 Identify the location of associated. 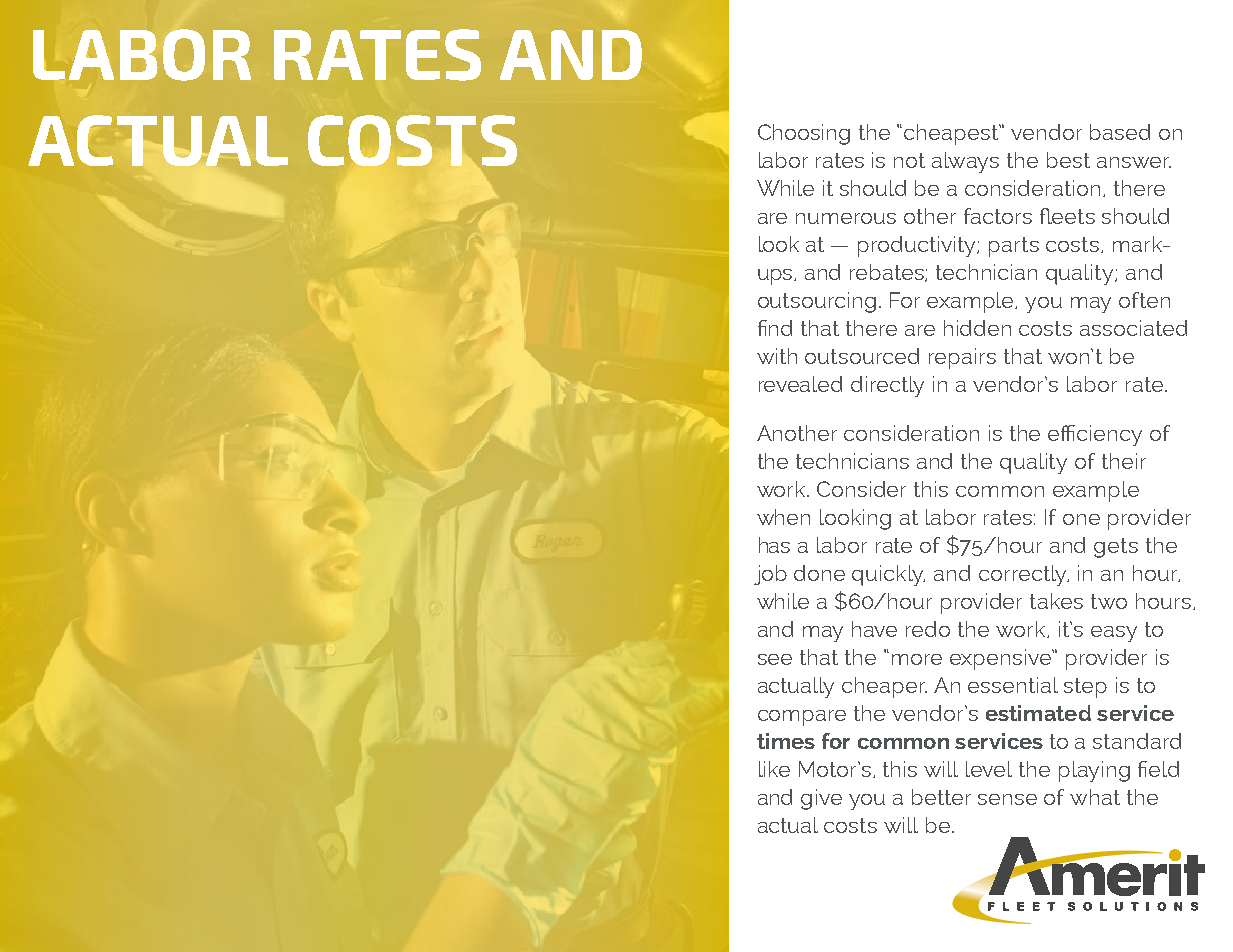
(1133, 328).
